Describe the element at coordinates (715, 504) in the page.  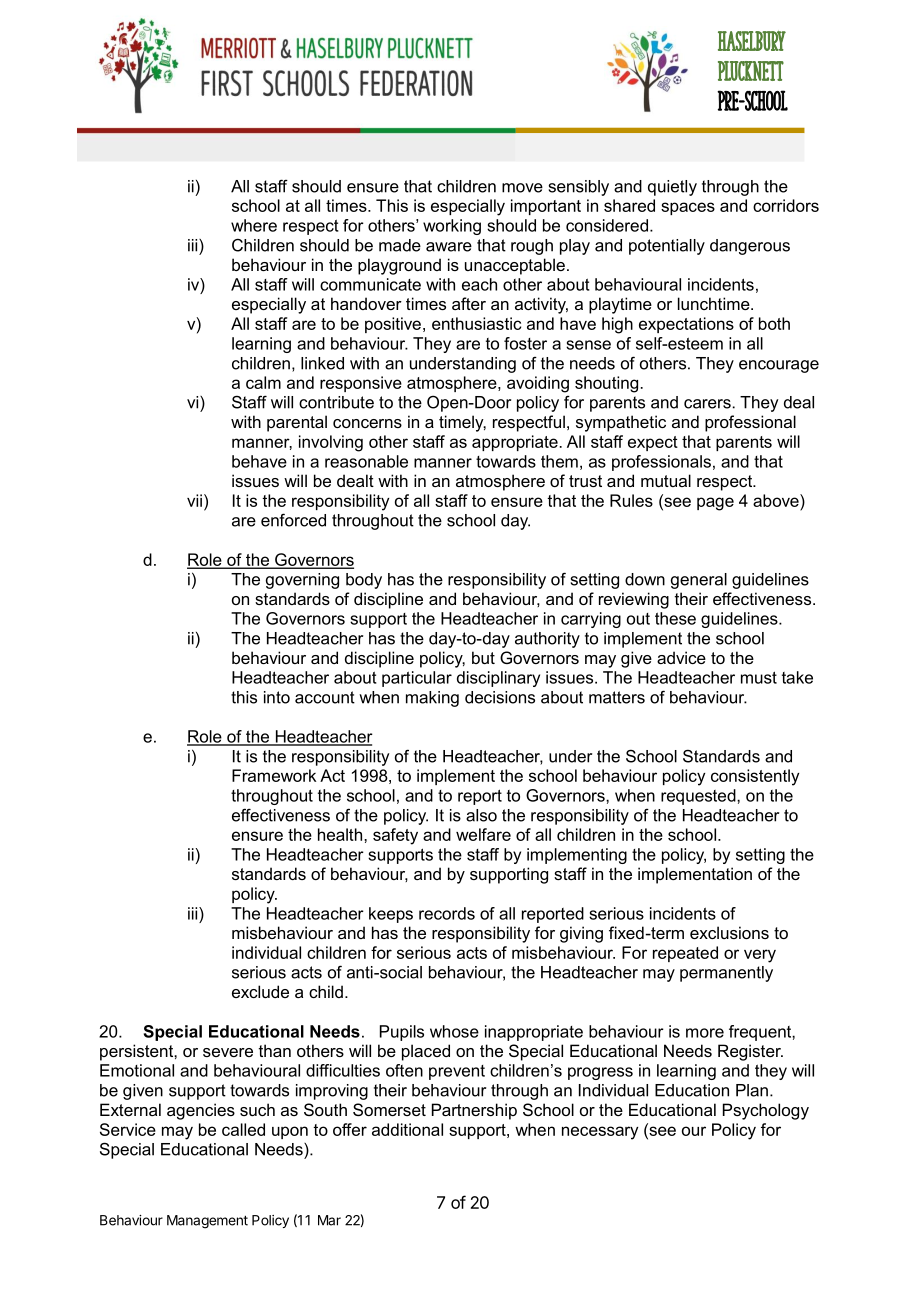
I see `page` at that location.
